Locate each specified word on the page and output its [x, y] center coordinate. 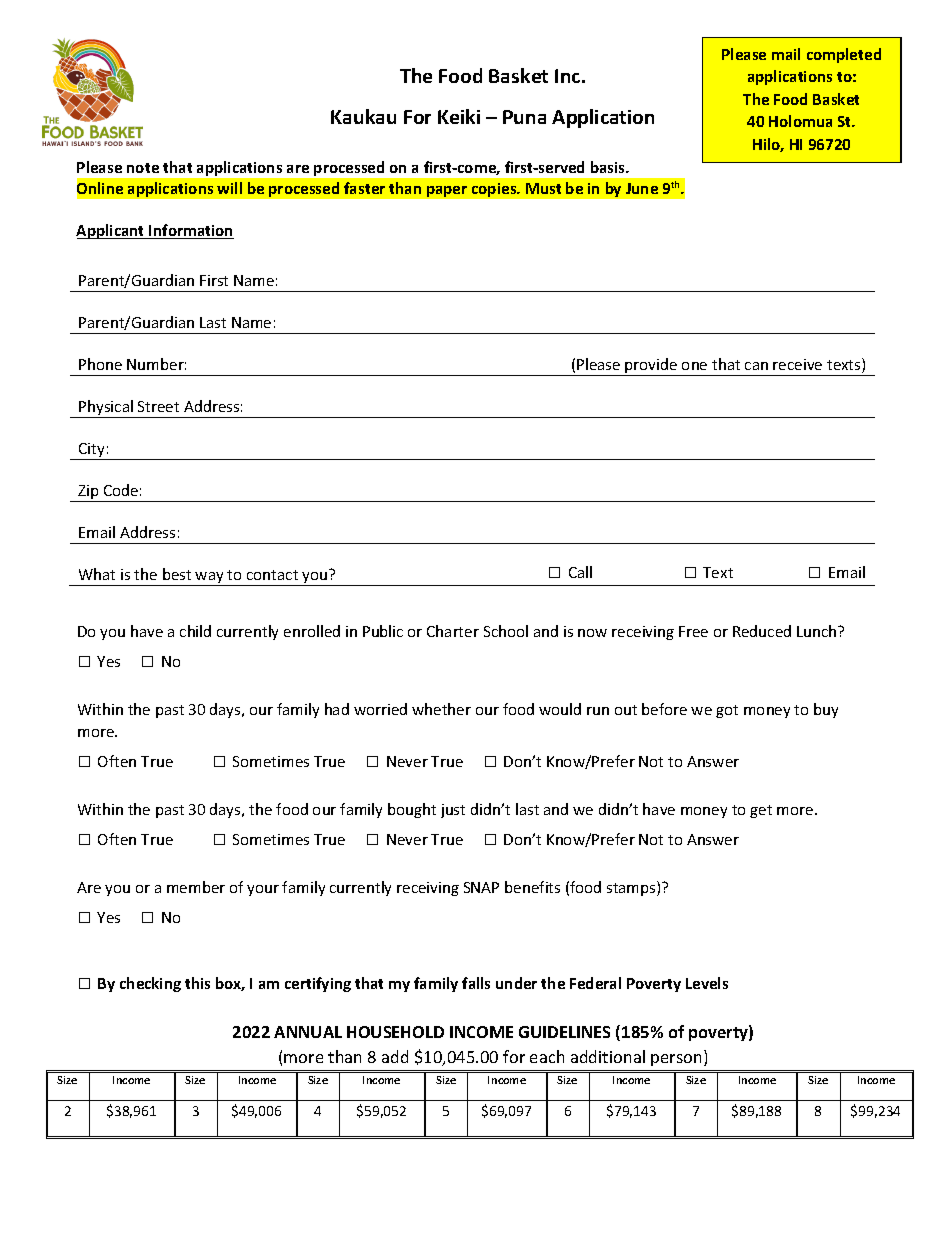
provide [652, 367]
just [453, 811]
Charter [453, 631]
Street [158, 406]
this [197, 983]
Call [580, 572]
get [761, 811]
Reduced [762, 631]
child [195, 631]
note [143, 168]
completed [844, 55]
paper [447, 191]
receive [797, 364]
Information [191, 231]
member [196, 887]
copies [495, 190]
